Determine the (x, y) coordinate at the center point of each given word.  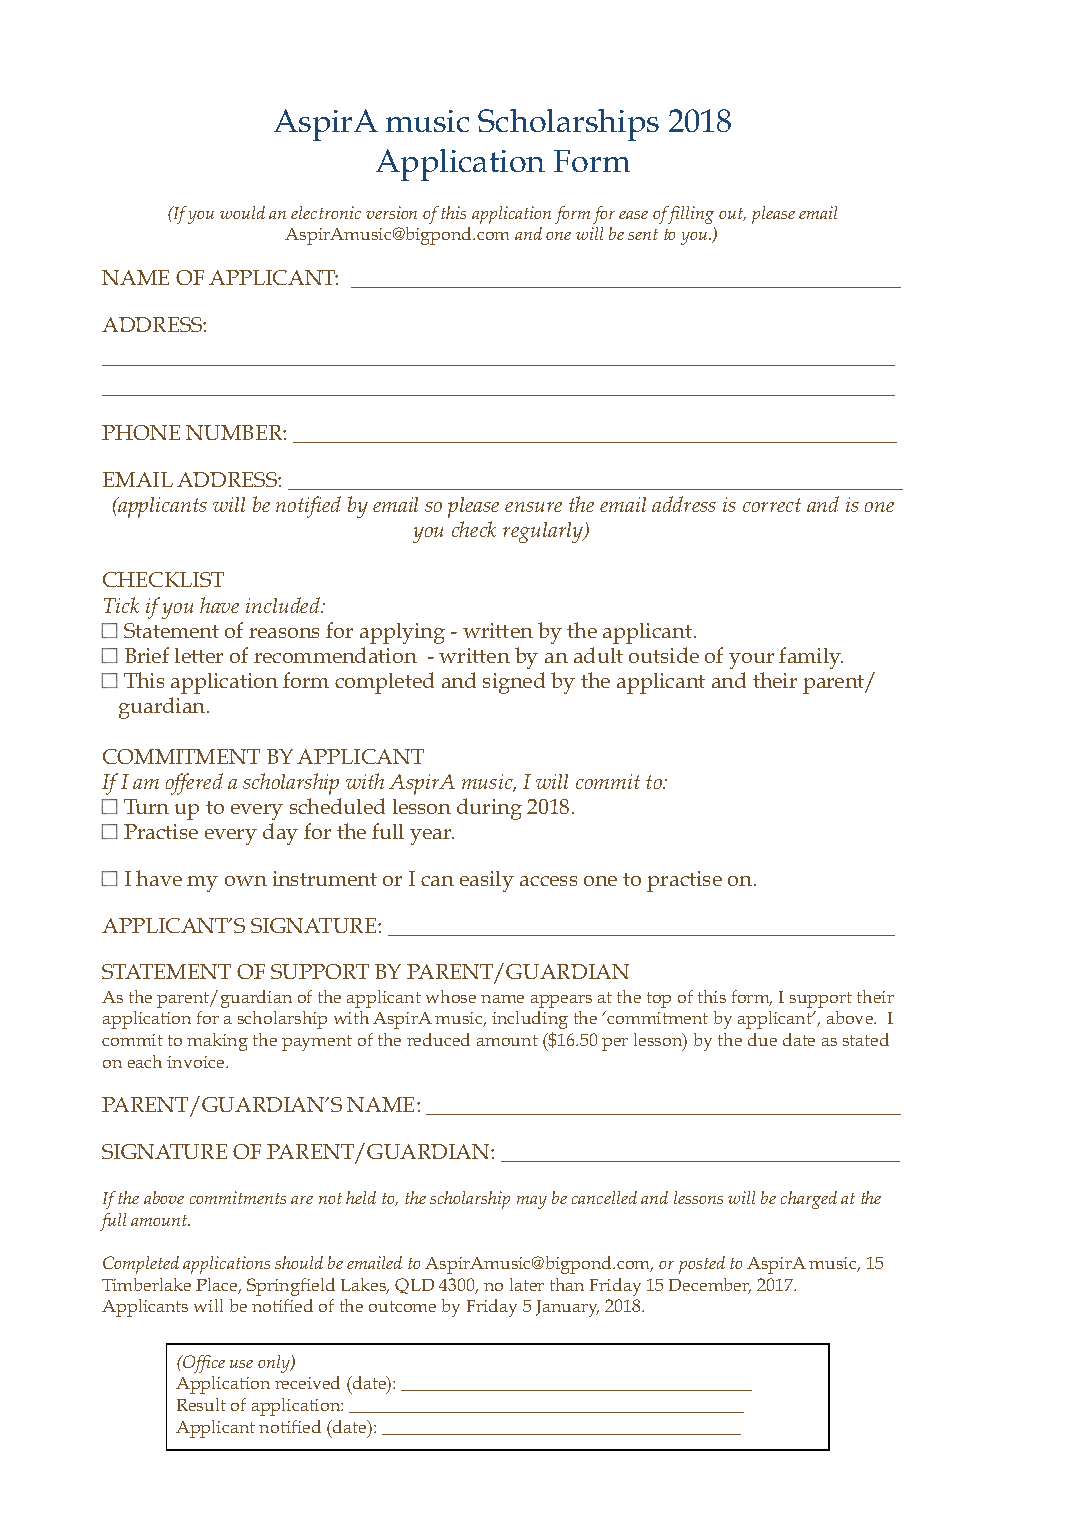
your (751, 661)
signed (514, 683)
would (242, 212)
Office (203, 1364)
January (567, 1308)
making (217, 1042)
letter (199, 655)
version (391, 212)
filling (690, 215)
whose (451, 996)
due (762, 1039)
